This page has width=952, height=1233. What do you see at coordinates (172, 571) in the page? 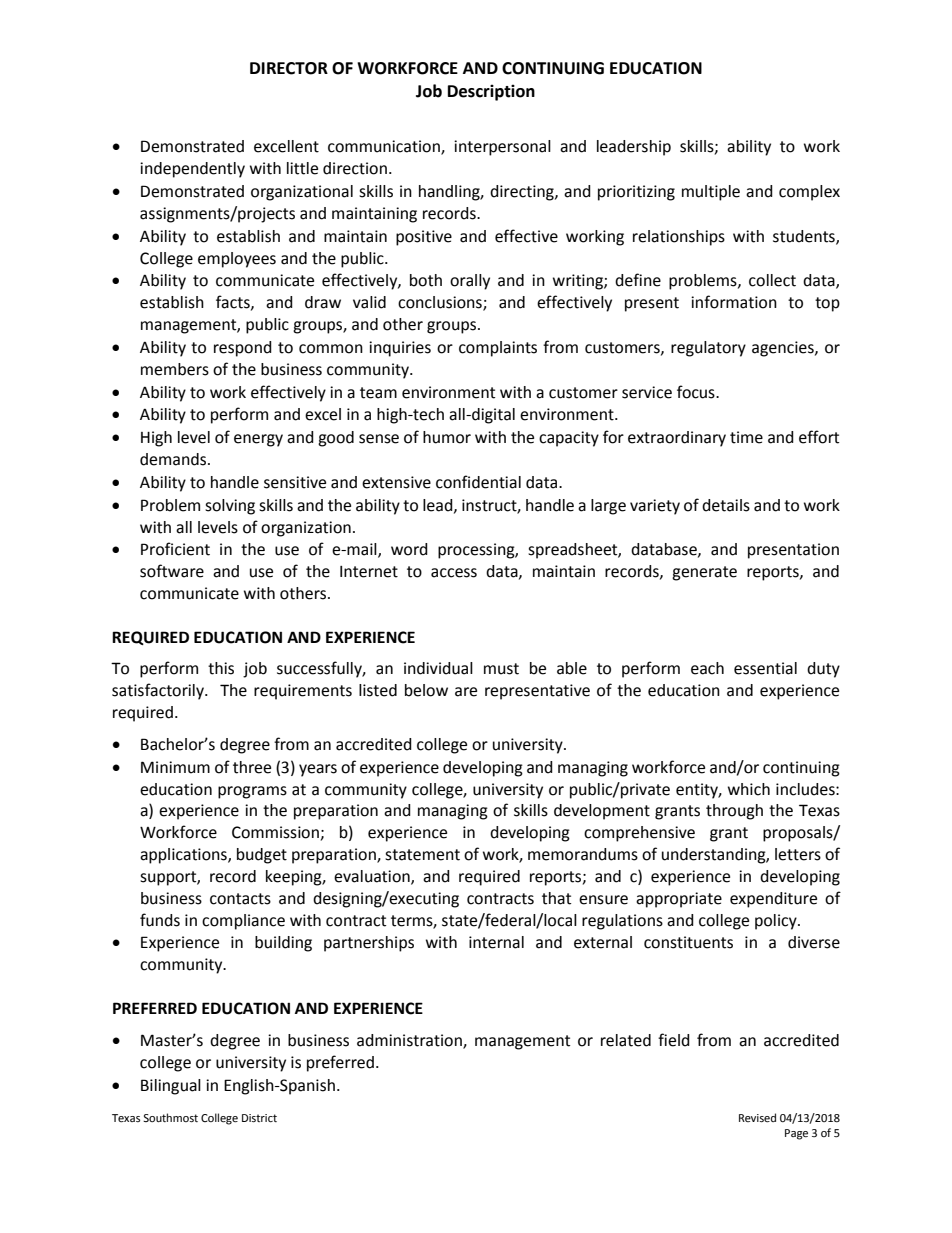
I see `software` at bounding box center [172, 571].
